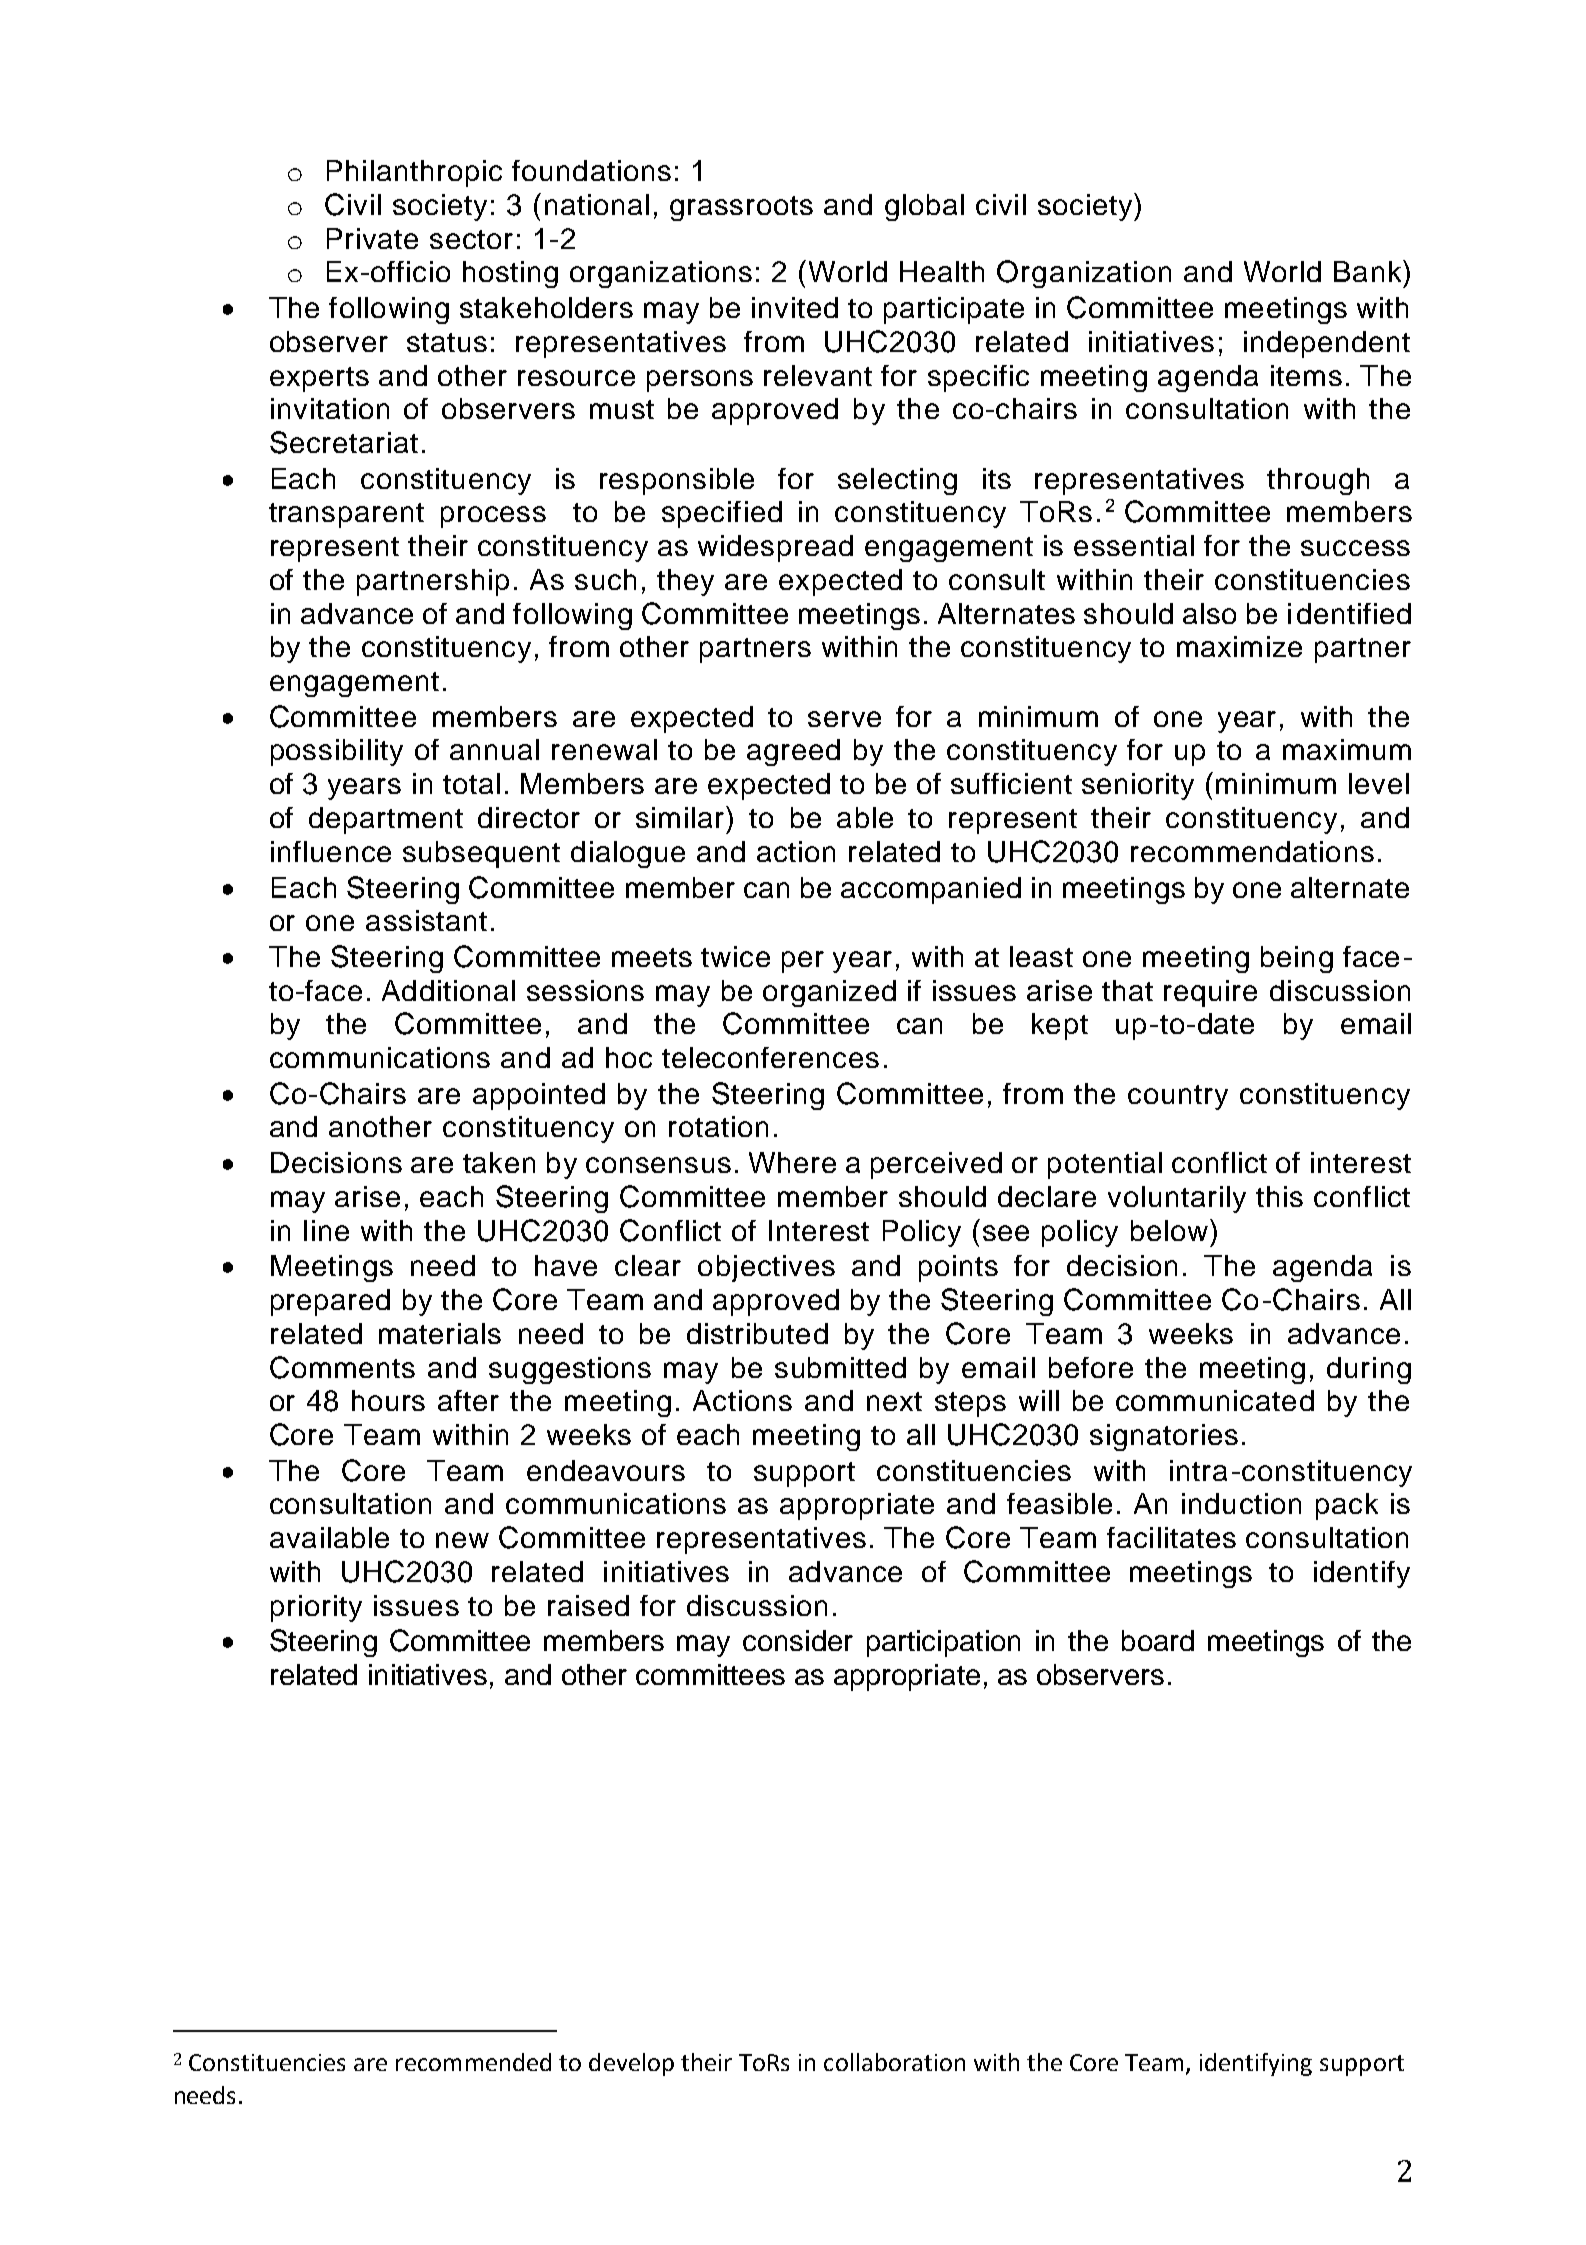 This screenshot has height=2245, width=1586. I want to click on agreed, so click(793, 752).
